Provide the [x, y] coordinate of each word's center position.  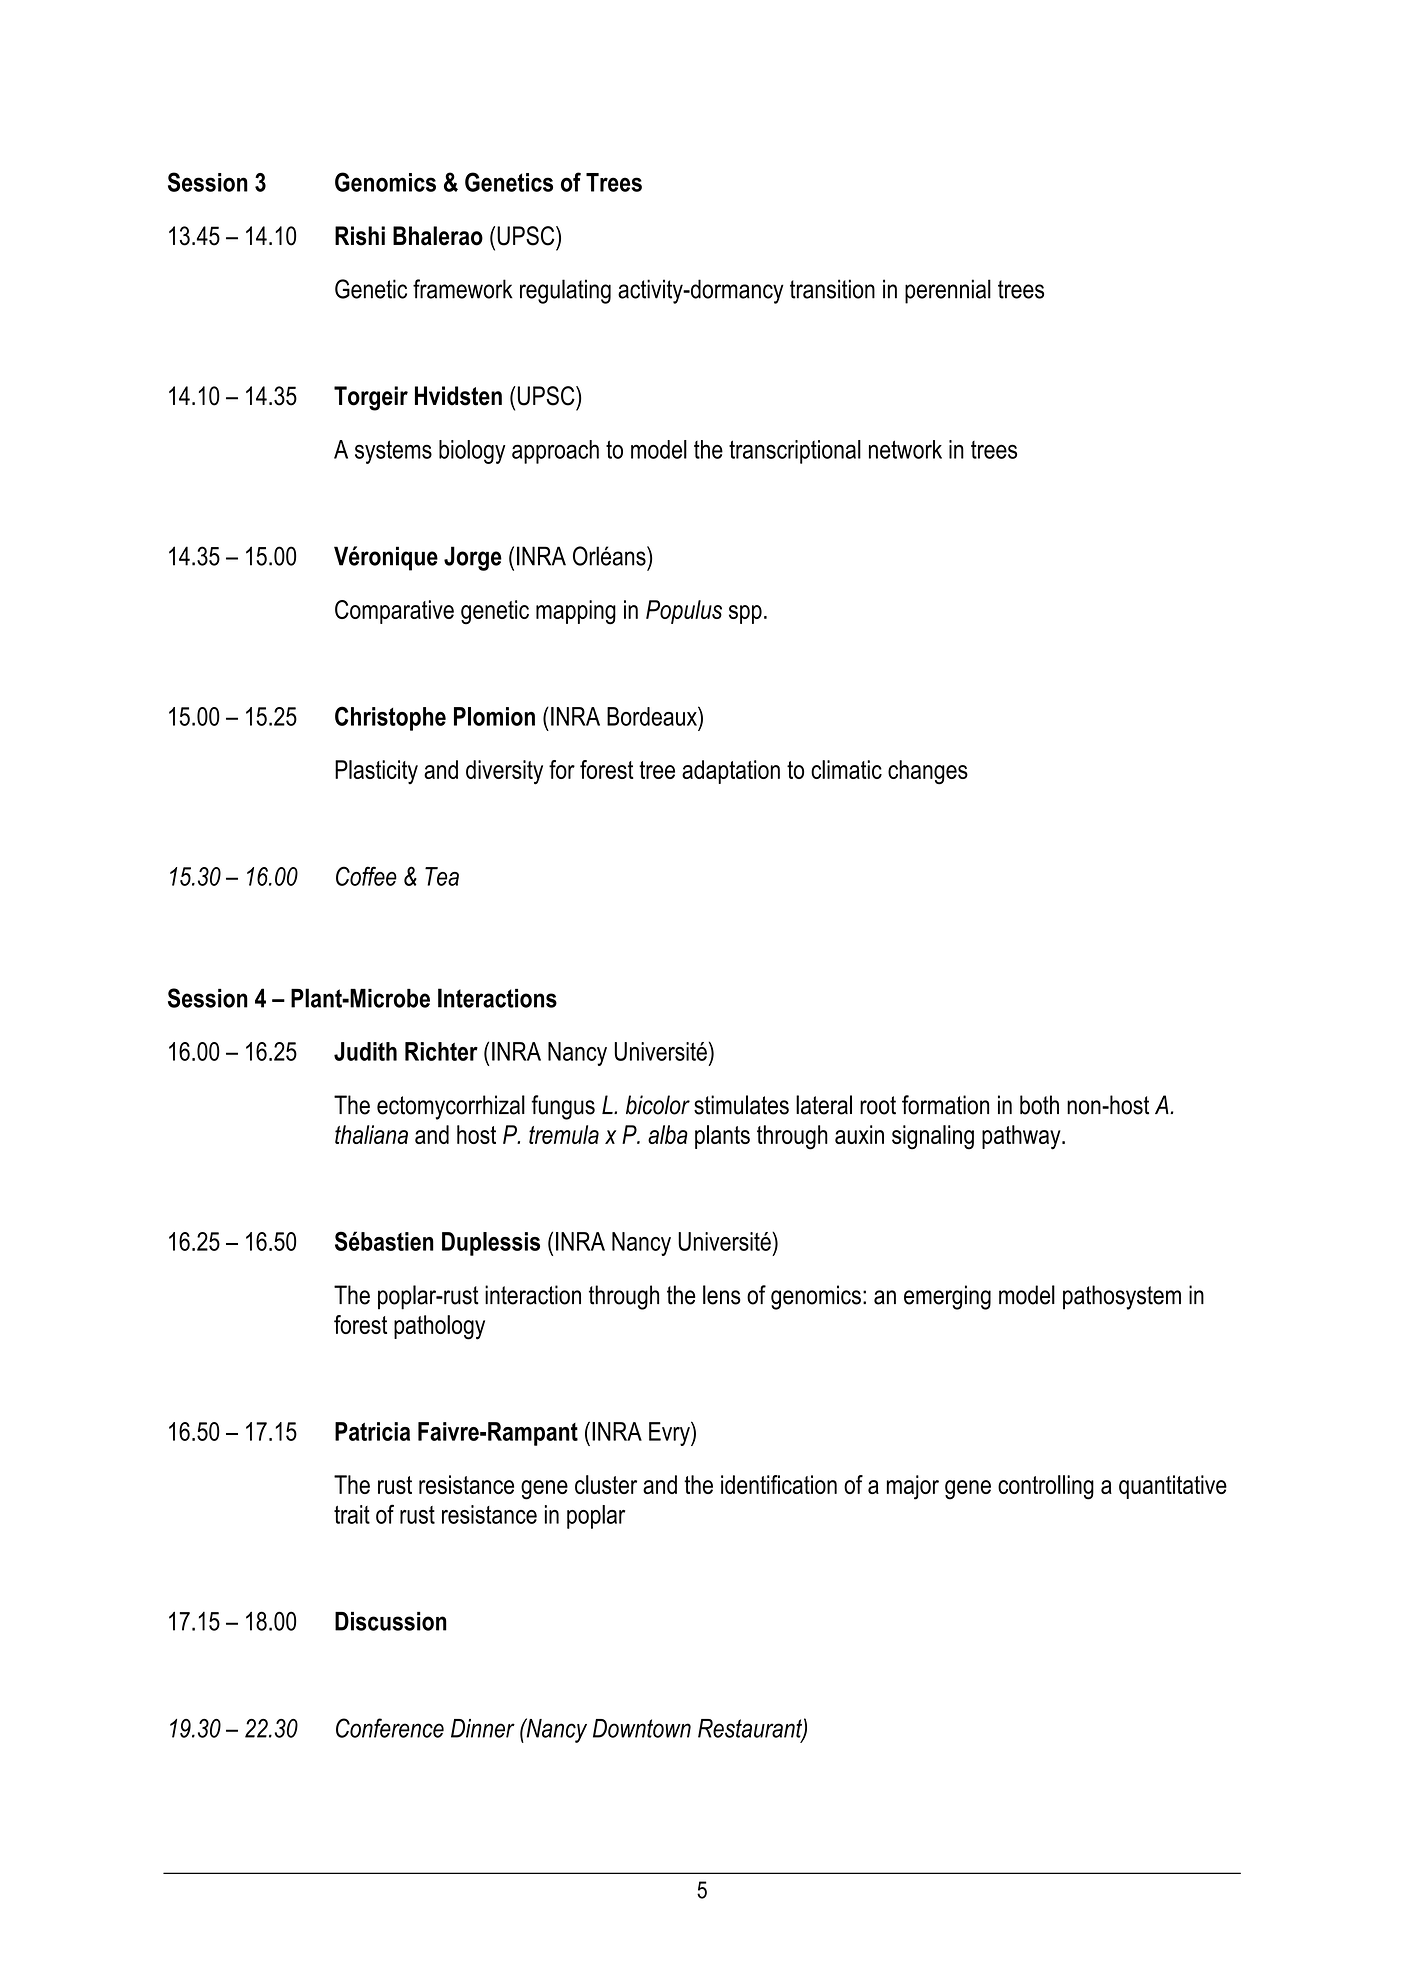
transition [832, 289]
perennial [948, 291]
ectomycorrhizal [451, 1107]
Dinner [483, 1728]
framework [463, 289]
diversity [504, 772]
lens [722, 1295]
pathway [1022, 1137]
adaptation [731, 772]
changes [928, 772]
